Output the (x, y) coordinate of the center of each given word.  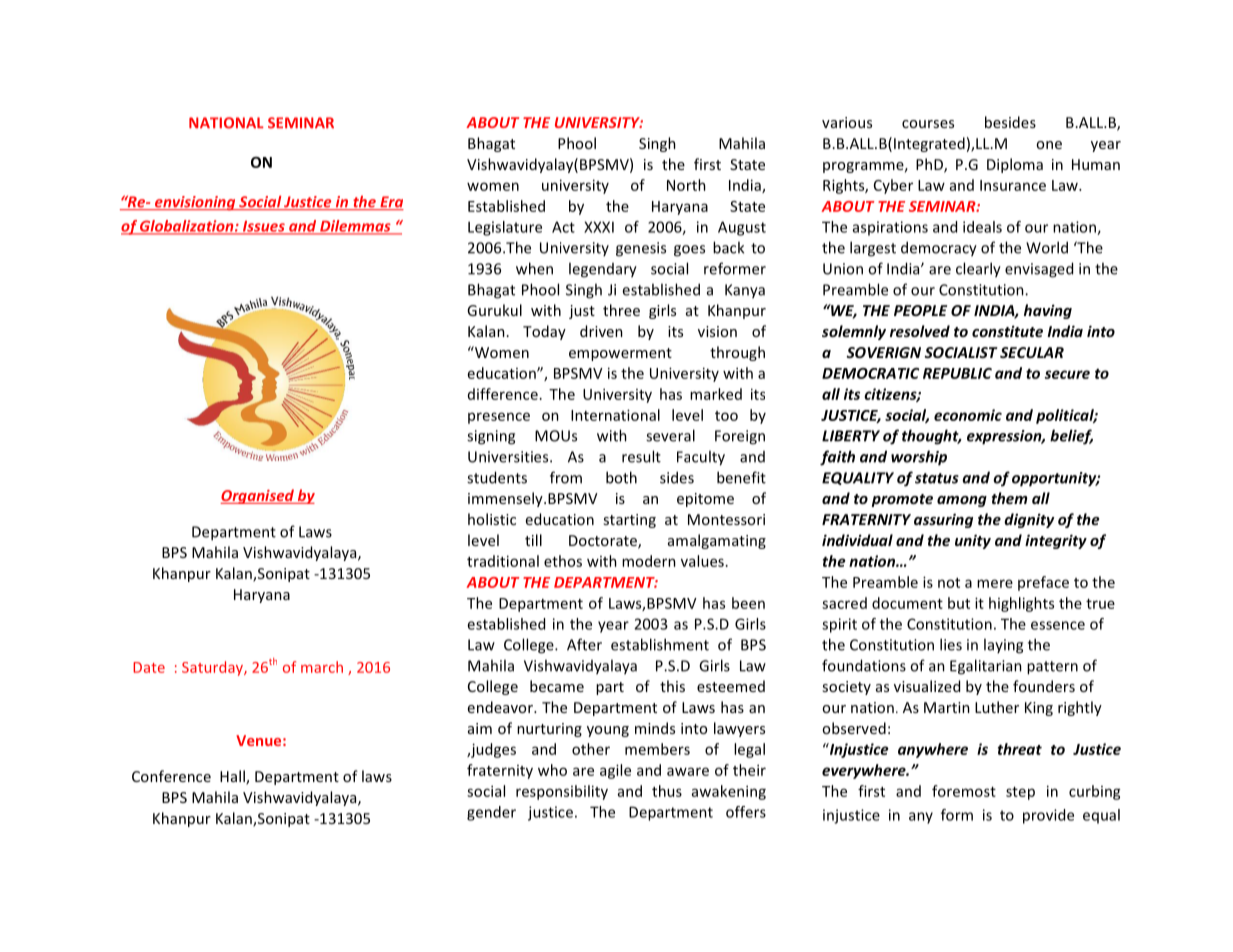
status (937, 478)
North (686, 185)
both (621, 477)
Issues (264, 227)
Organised (258, 496)
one (1049, 145)
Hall (233, 777)
